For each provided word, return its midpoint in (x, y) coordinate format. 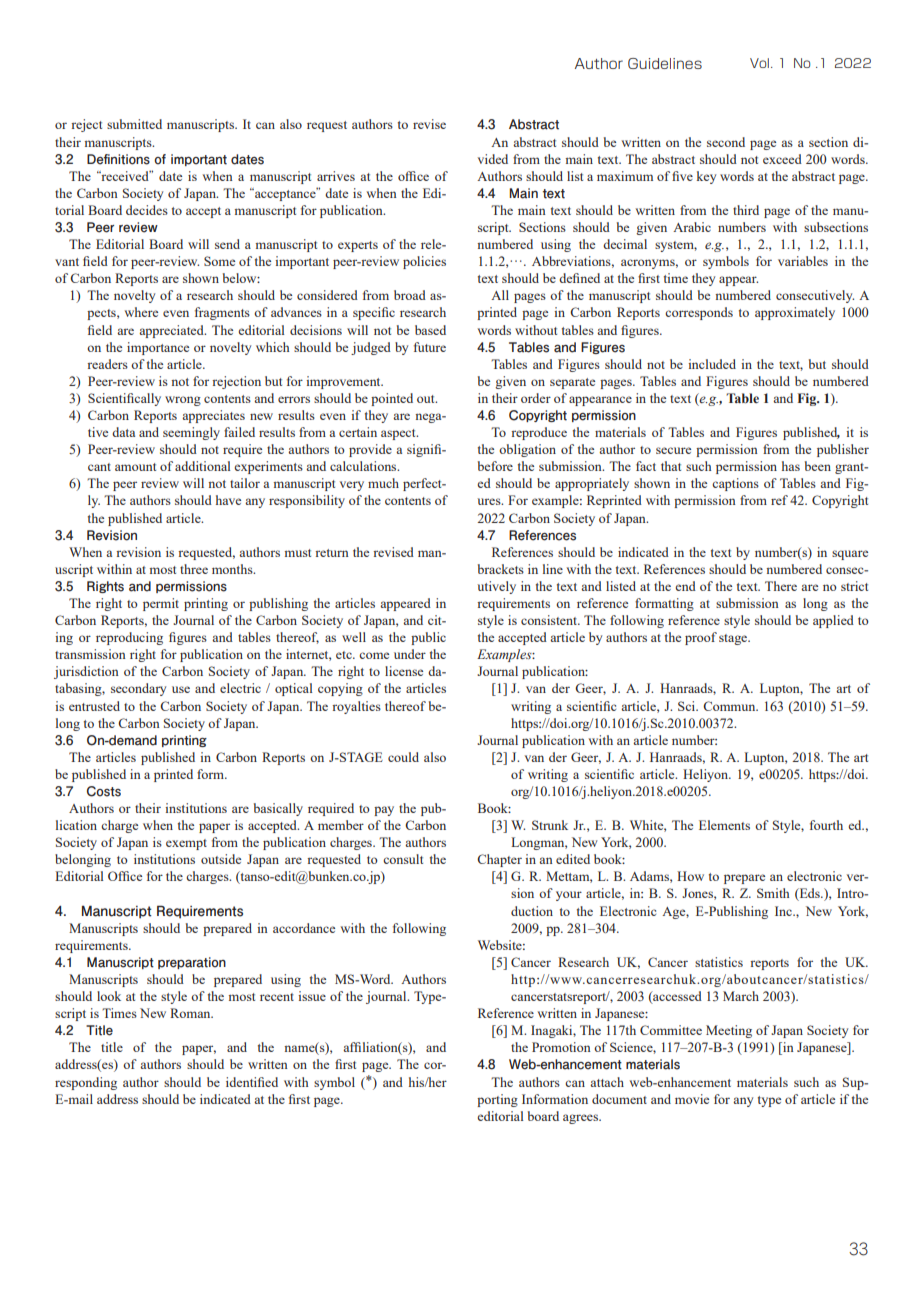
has (791, 466)
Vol (759, 63)
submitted (134, 124)
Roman (191, 1013)
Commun (730, 706)
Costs (104, 791)
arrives (336, 176)
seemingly (191, 433)
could (403, 757)
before (495, 466)
